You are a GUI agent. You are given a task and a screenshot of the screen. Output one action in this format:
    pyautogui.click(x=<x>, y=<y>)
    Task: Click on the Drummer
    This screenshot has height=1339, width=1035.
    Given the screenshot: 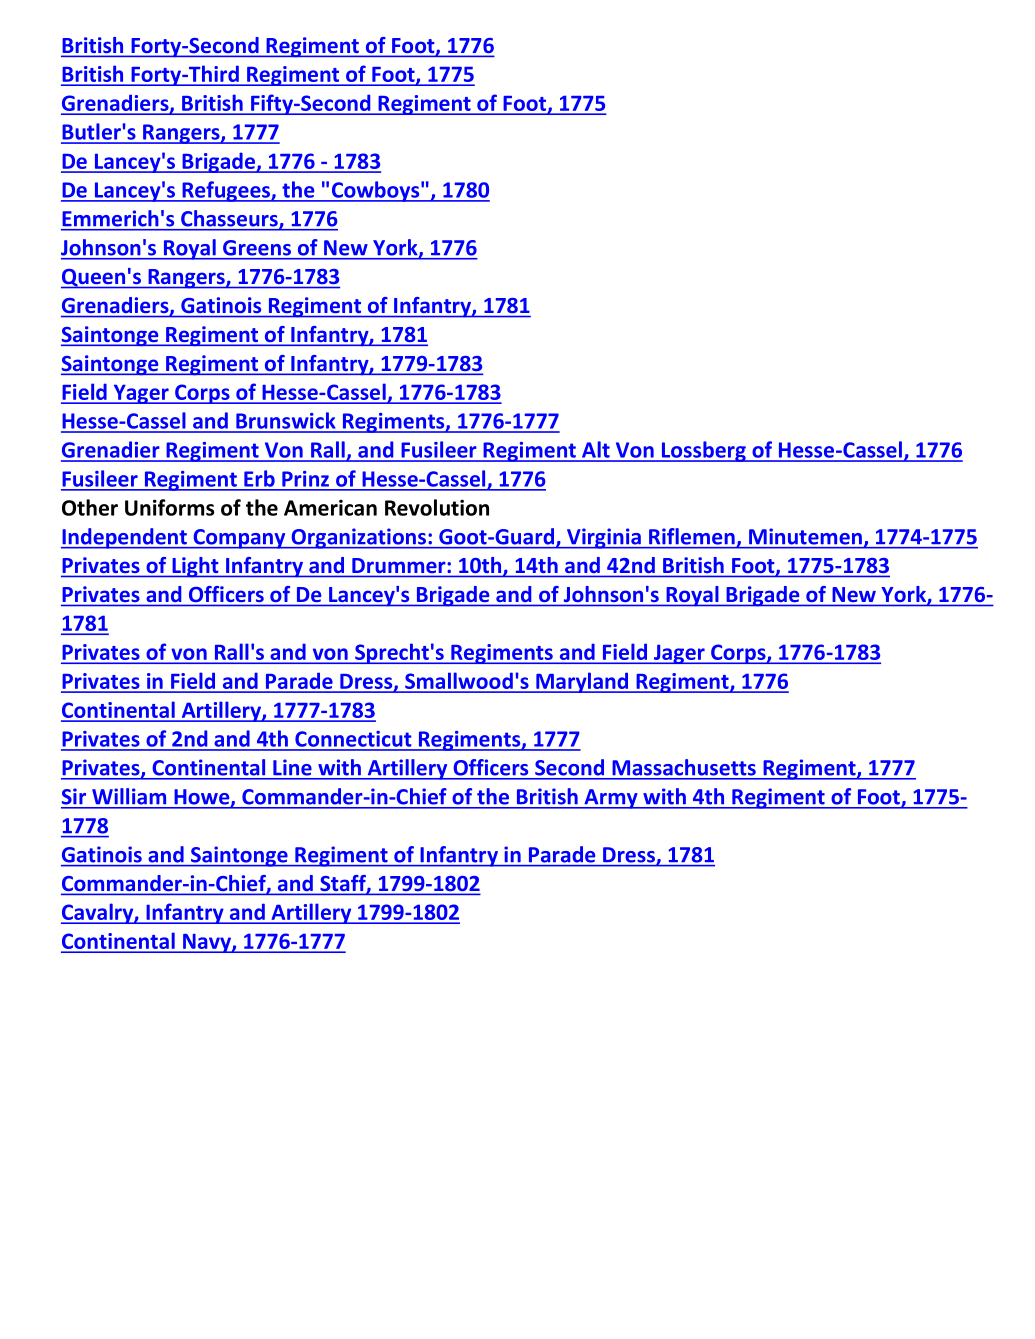 What is the action you would take?
    pyautogui.click(x=398, y=565)
